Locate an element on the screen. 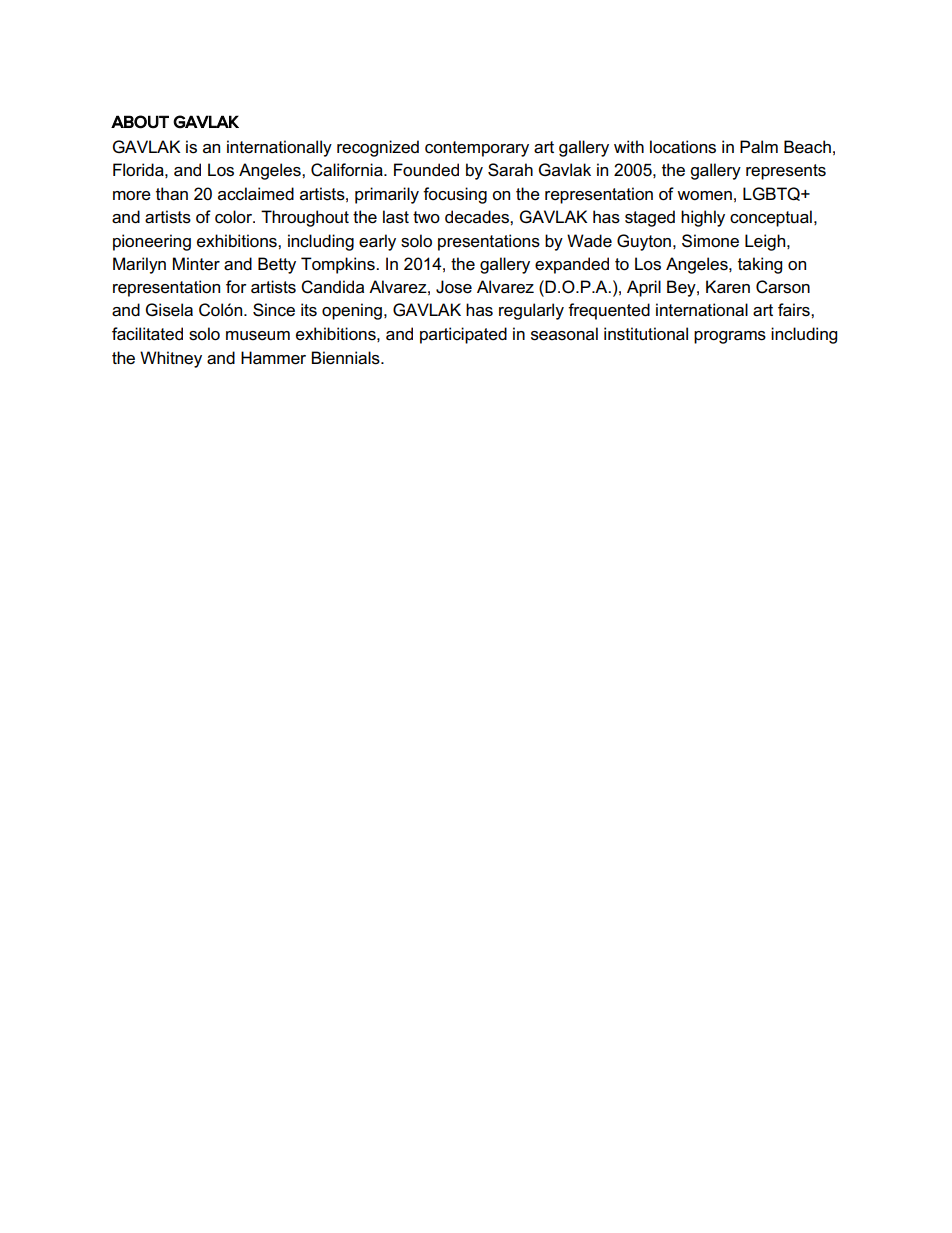 Image resolution: width=952 pixels, height=1233 pixels. presentations is located at coordinates (489, 242).
